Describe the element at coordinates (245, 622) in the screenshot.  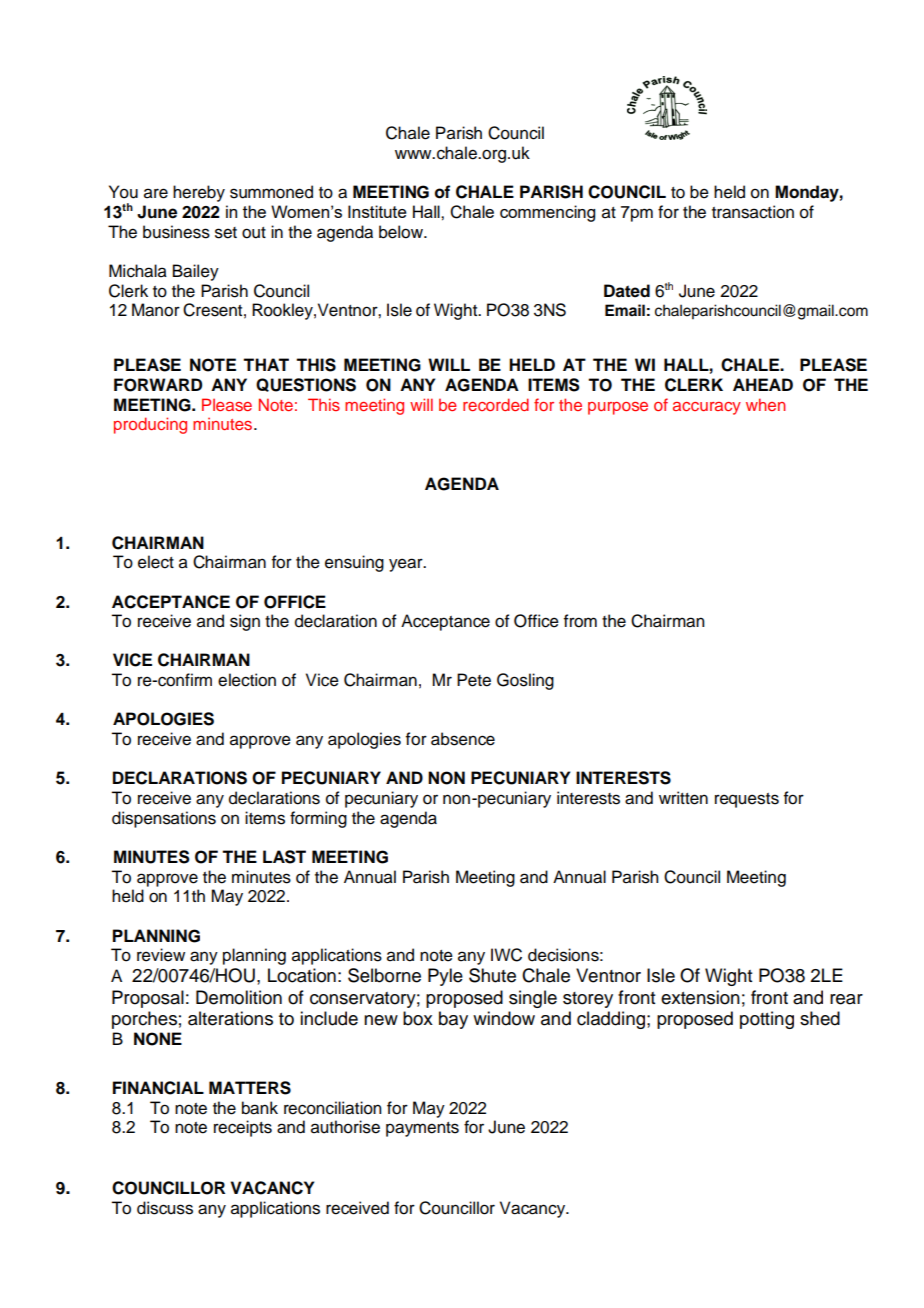
I see `sign` at that location.
